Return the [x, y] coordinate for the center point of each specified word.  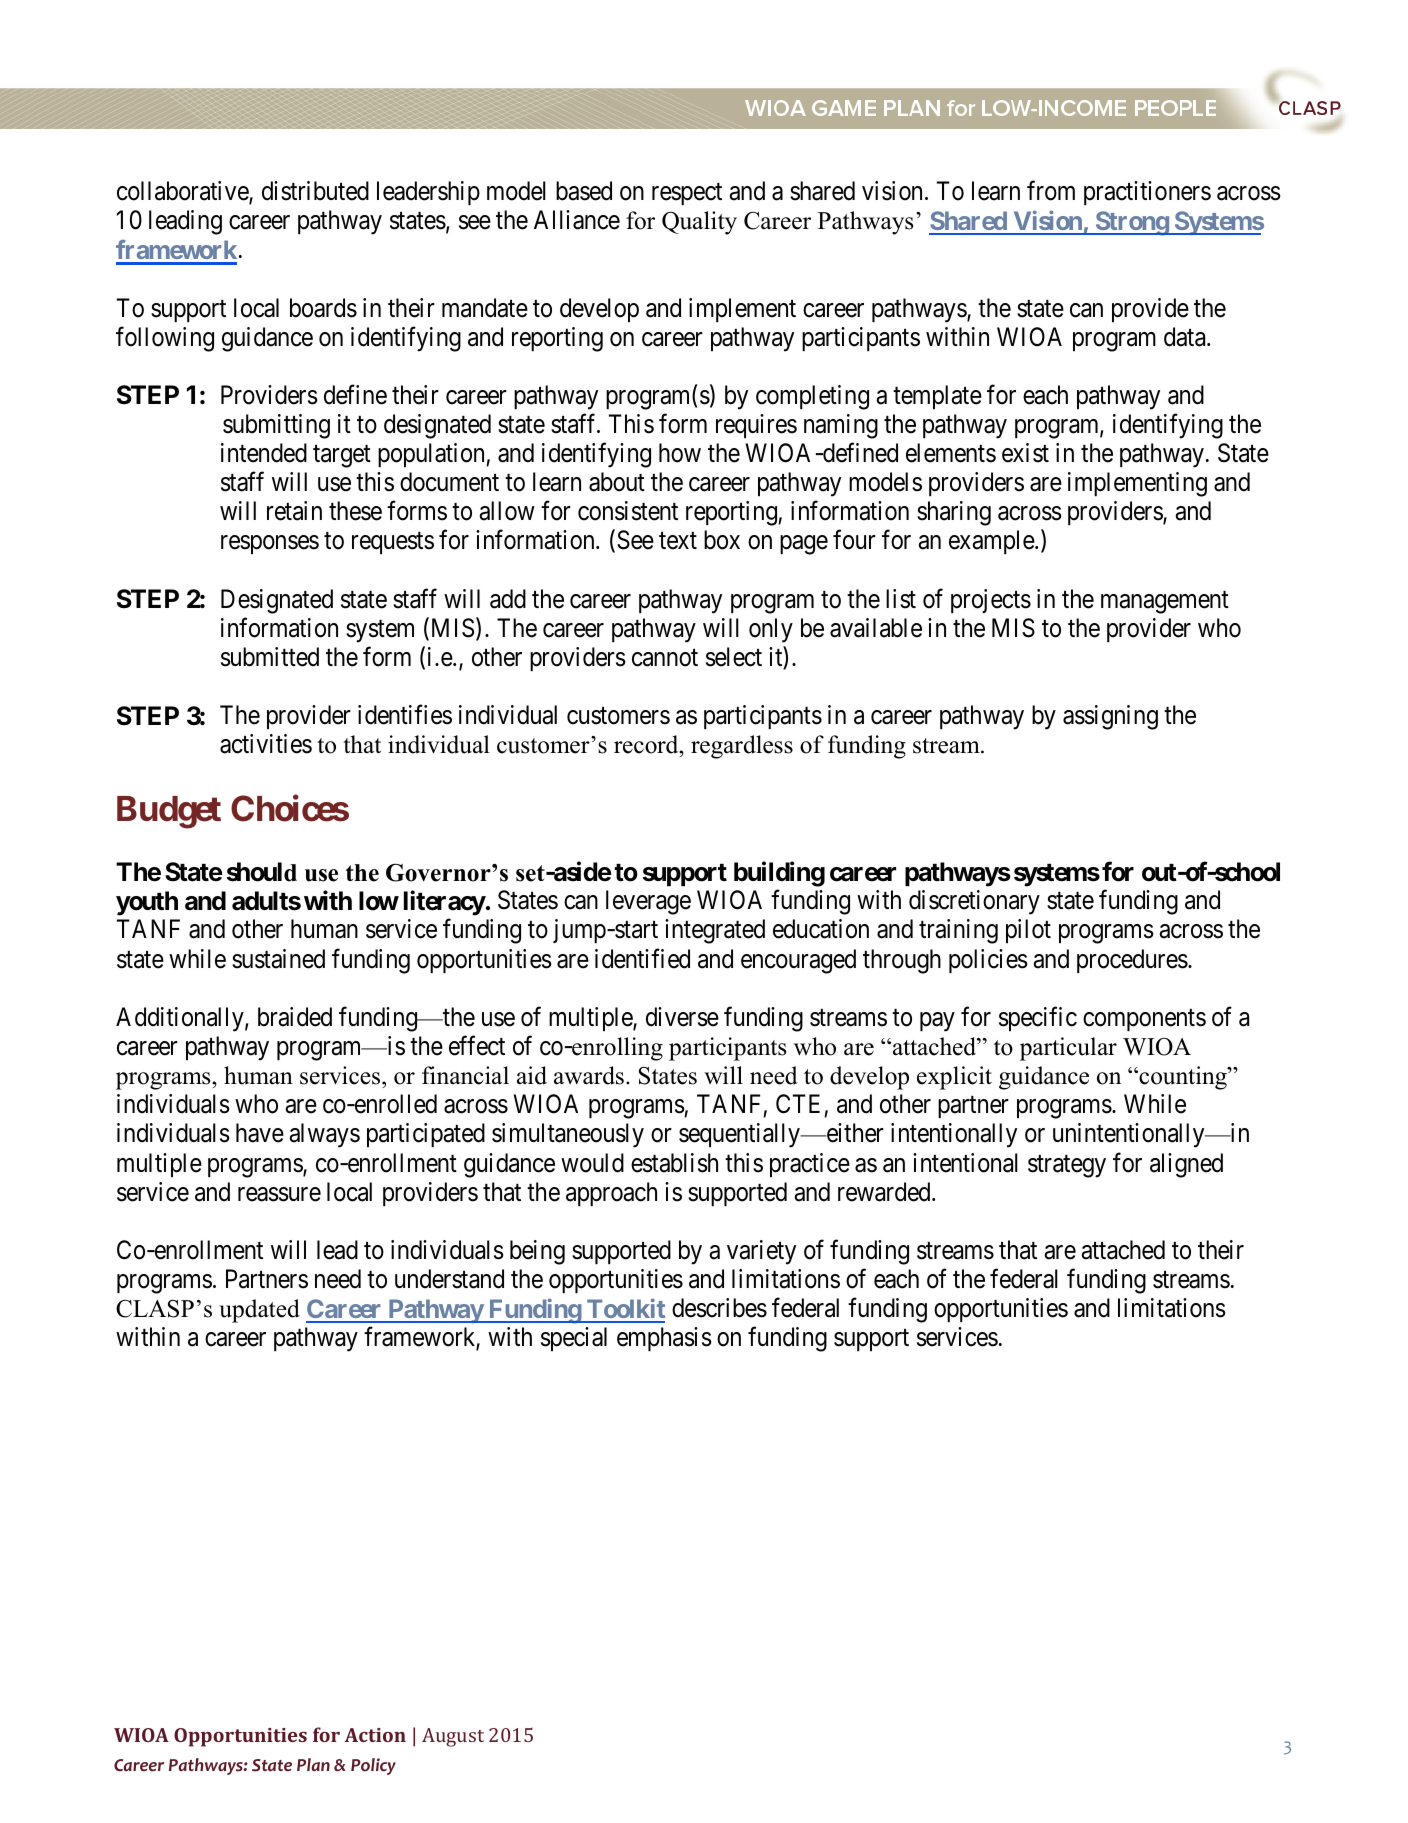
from [1051, 191]
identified [642, 958]
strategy [1067, 1166]
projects [991, 601]
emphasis [664, 1339]
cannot [665, 658]
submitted [270, 657]
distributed [315, 191]
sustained [278, 959]
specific [1038, 1019]
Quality [699, 223]
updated [259, 1311]
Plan [313, 1764]
